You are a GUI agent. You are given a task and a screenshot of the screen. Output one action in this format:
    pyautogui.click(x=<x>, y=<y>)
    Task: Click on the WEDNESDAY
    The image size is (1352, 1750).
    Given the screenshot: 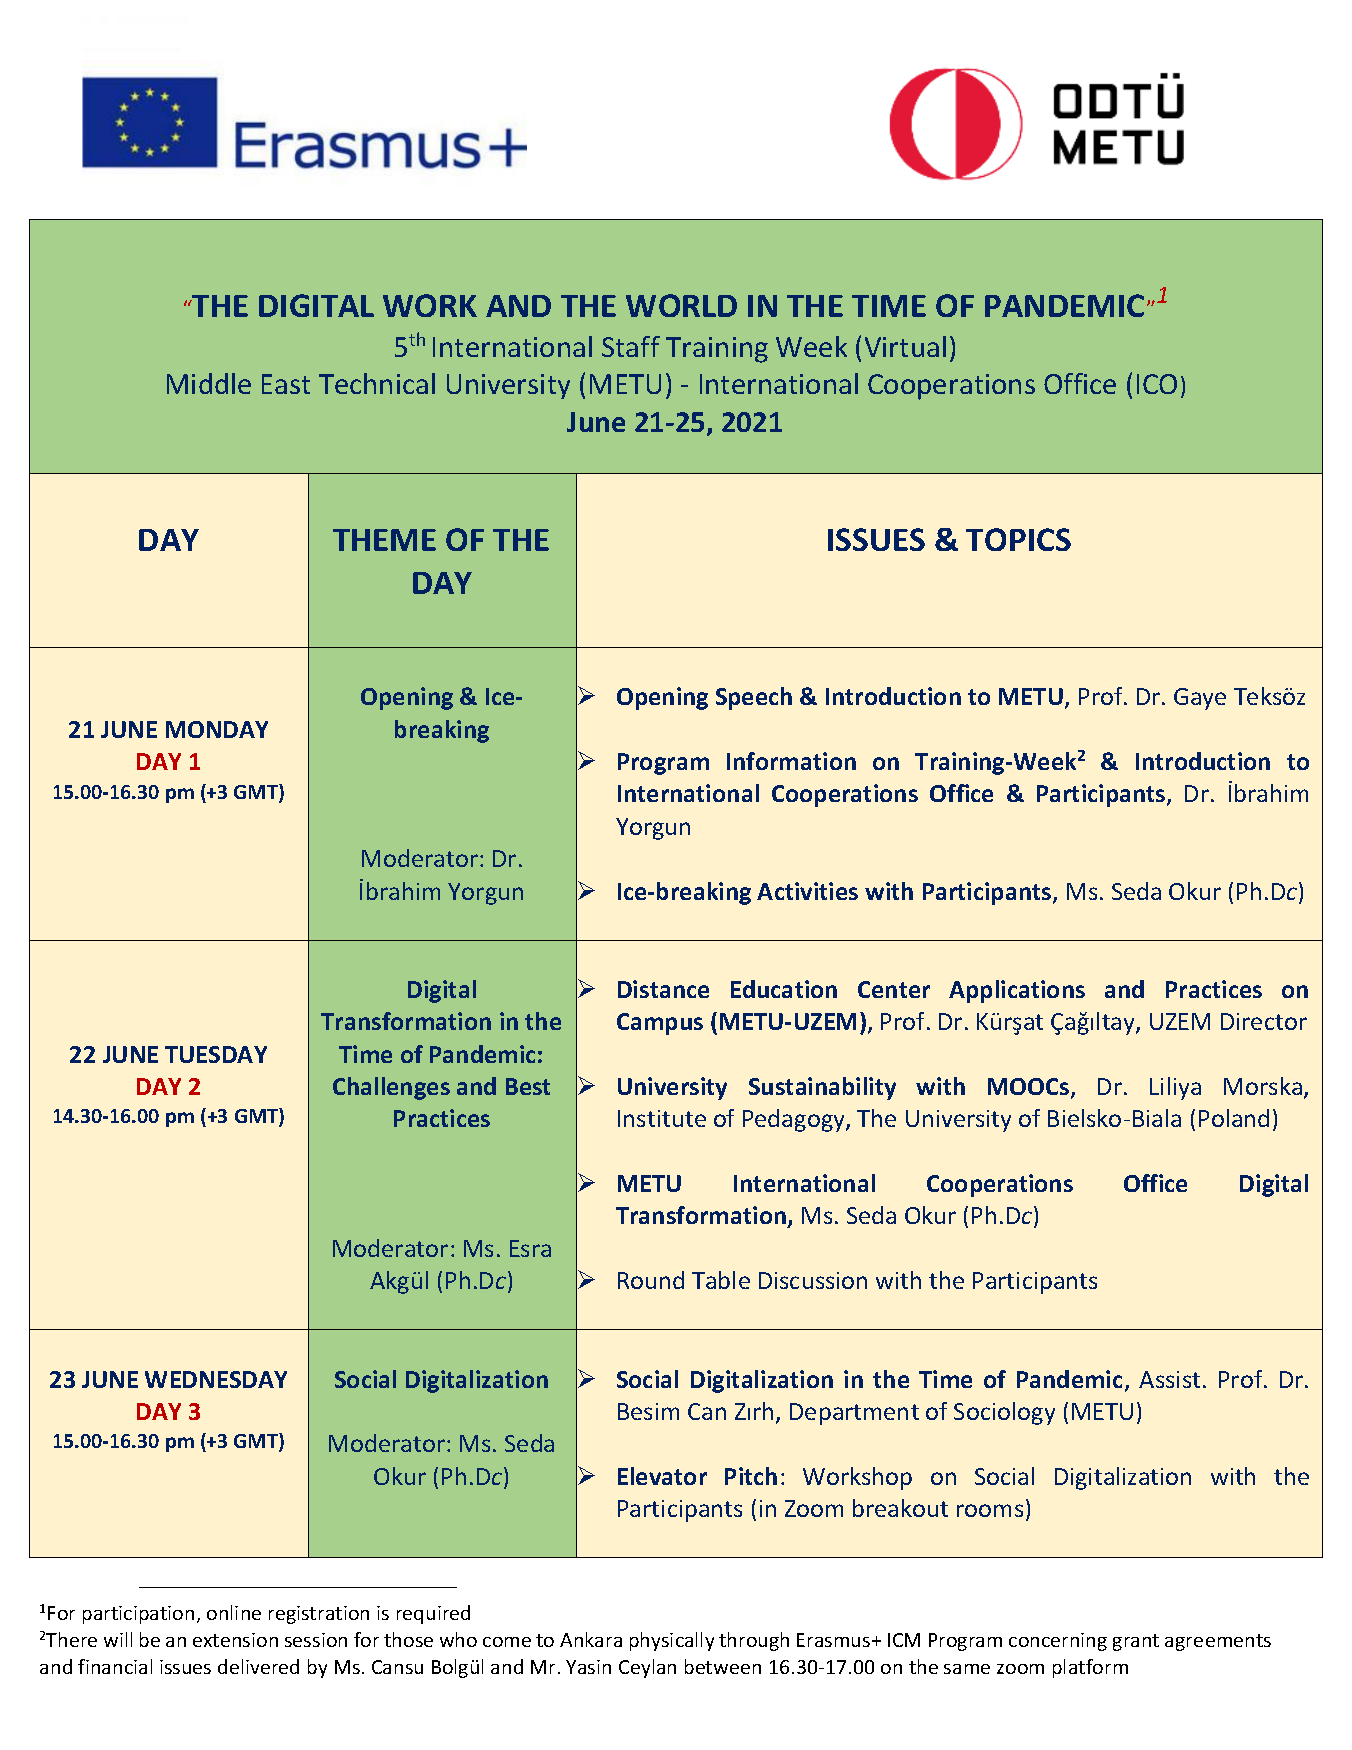 What is the action you would take?
    pyautogui.click(x=216, y=1379)
